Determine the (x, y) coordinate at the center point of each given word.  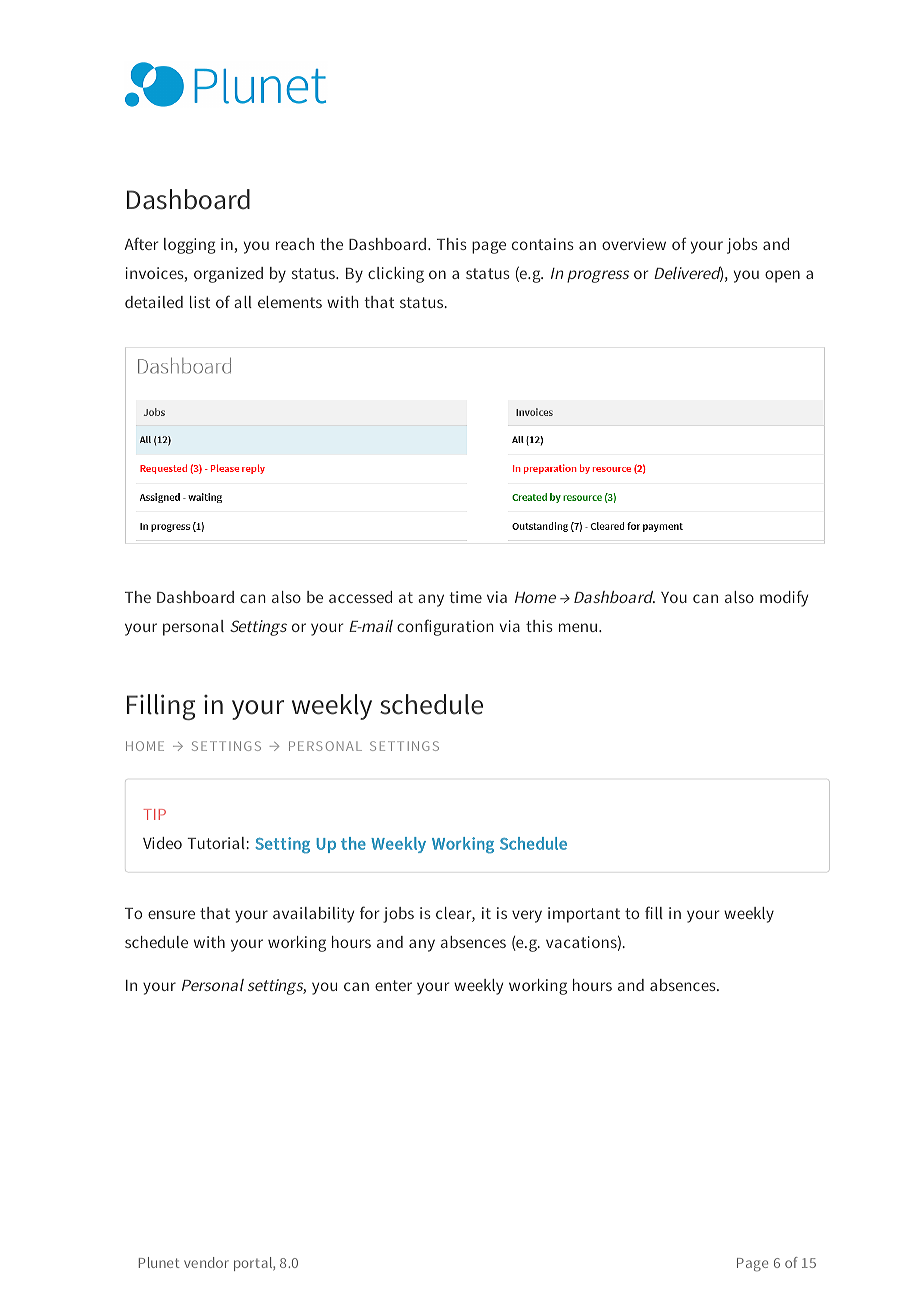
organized (228, 275)
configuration (445, 627)
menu (578, 627)
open (782, 276)
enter (393, 985)
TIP (154, 814)
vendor (206, 1262)
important (584, 915)
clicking (396, 275)
